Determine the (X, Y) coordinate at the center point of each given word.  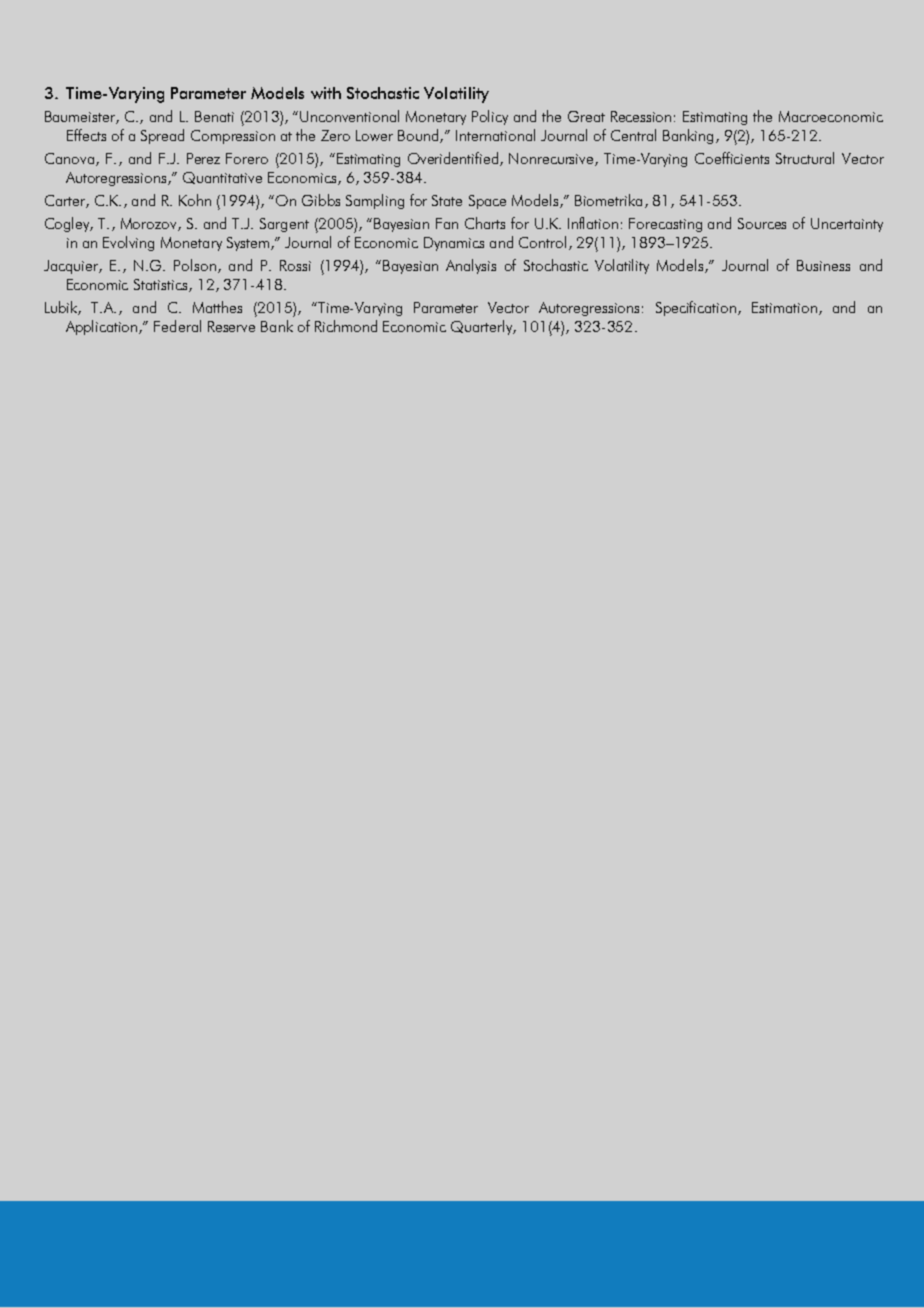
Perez (203, 158)
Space (487, 202)
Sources (762, 223)
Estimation (784, 307)
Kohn (195, 200)
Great (586, 116)
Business (823, 265)
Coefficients (732, 158)
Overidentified (453, 158)
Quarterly (482, 327)
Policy (490, 117)
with (326, 93)
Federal (177, 326)
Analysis (471, 266)
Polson (195, 265)
